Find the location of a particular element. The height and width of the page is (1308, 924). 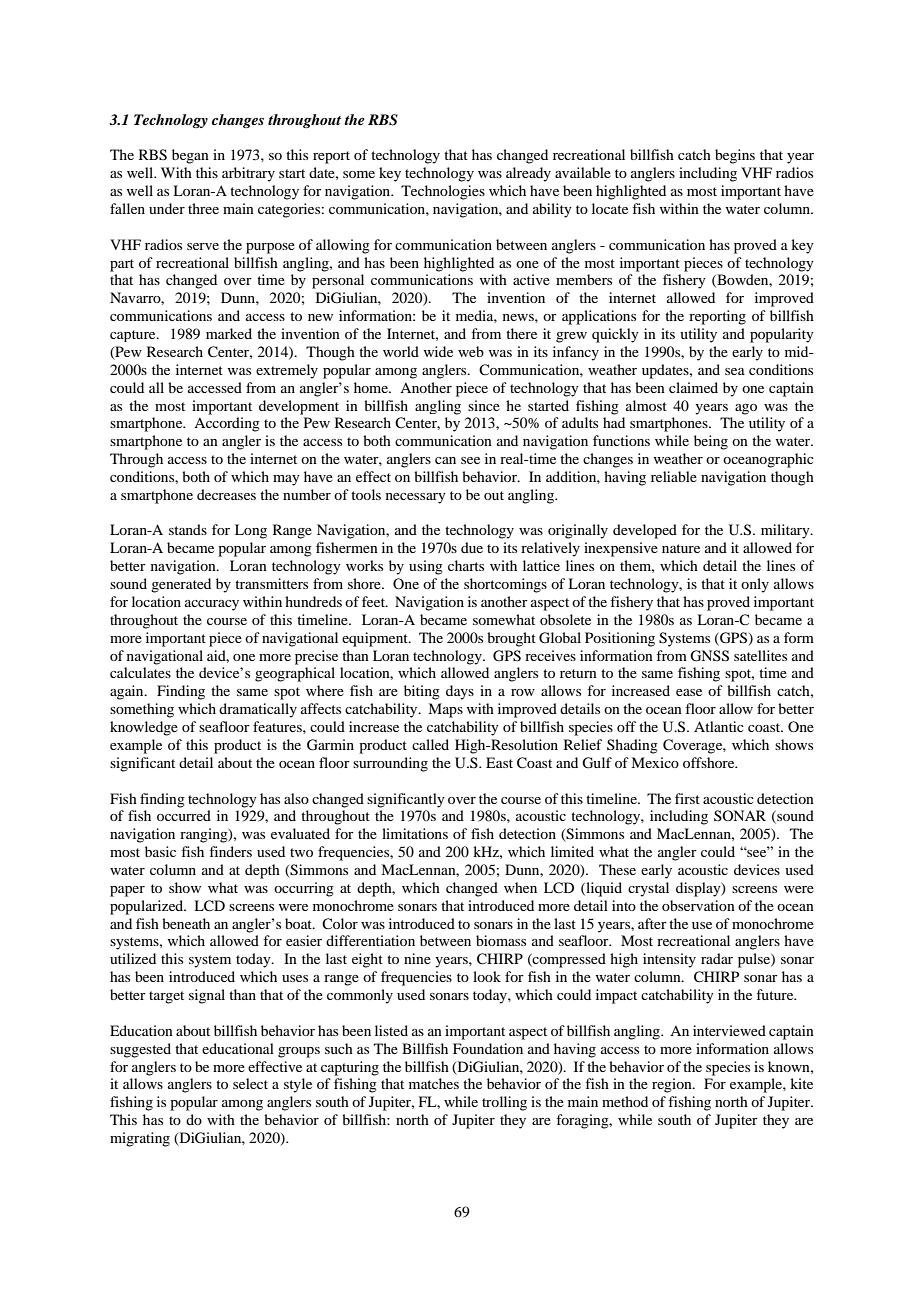

According is located at coordinates (227, 424).
